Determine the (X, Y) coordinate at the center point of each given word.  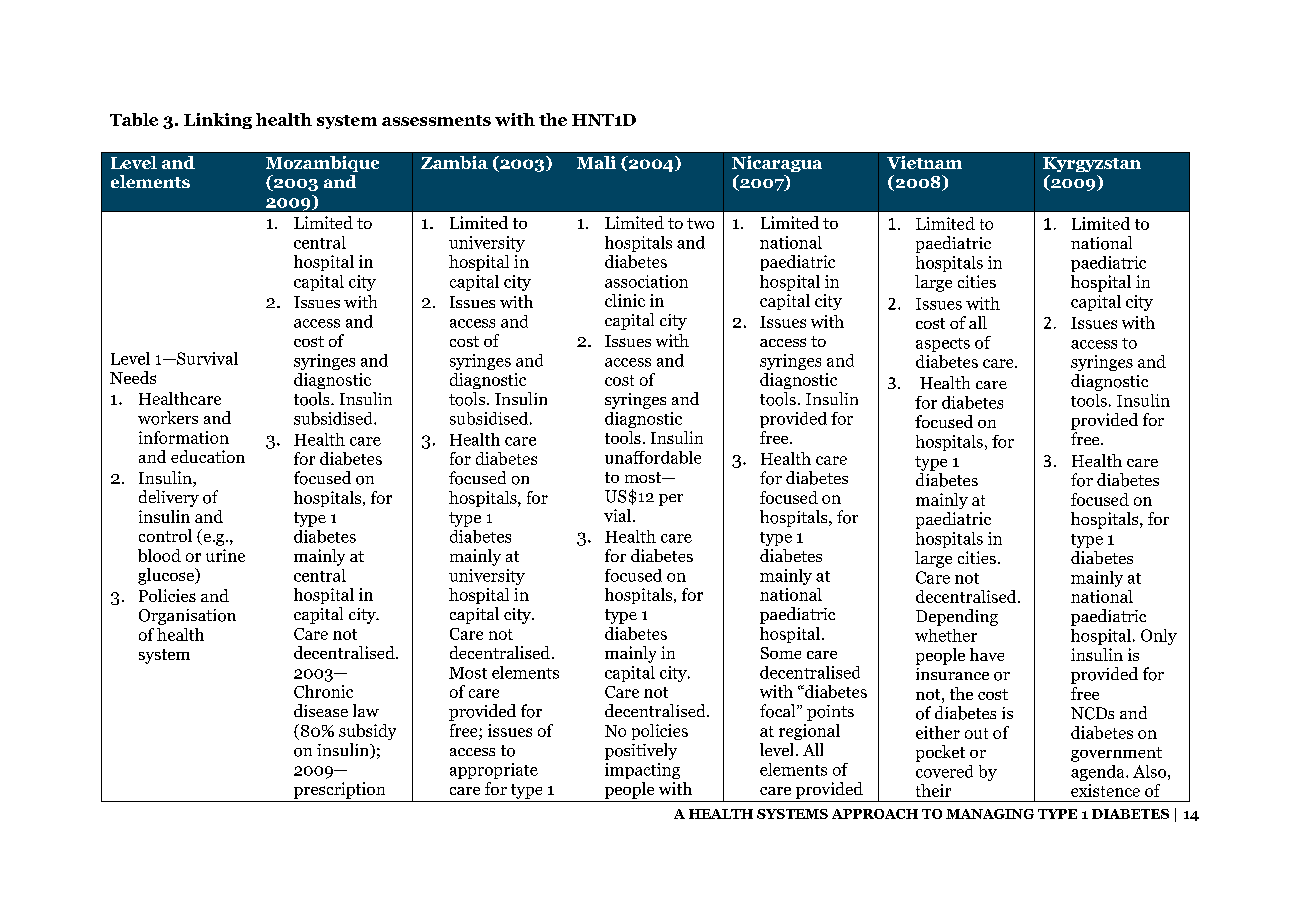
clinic (625, 300)
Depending (957, 617)
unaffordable (653, 457)
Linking (218, 121)
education (208, 456)
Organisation (187, 617)
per (671, 500)
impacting (642, 771)
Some (781, 653)
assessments (436, 120)
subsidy (367, 732)
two (700, 223)
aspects (943, 345)
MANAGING (990, 814)
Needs (133, 377)
